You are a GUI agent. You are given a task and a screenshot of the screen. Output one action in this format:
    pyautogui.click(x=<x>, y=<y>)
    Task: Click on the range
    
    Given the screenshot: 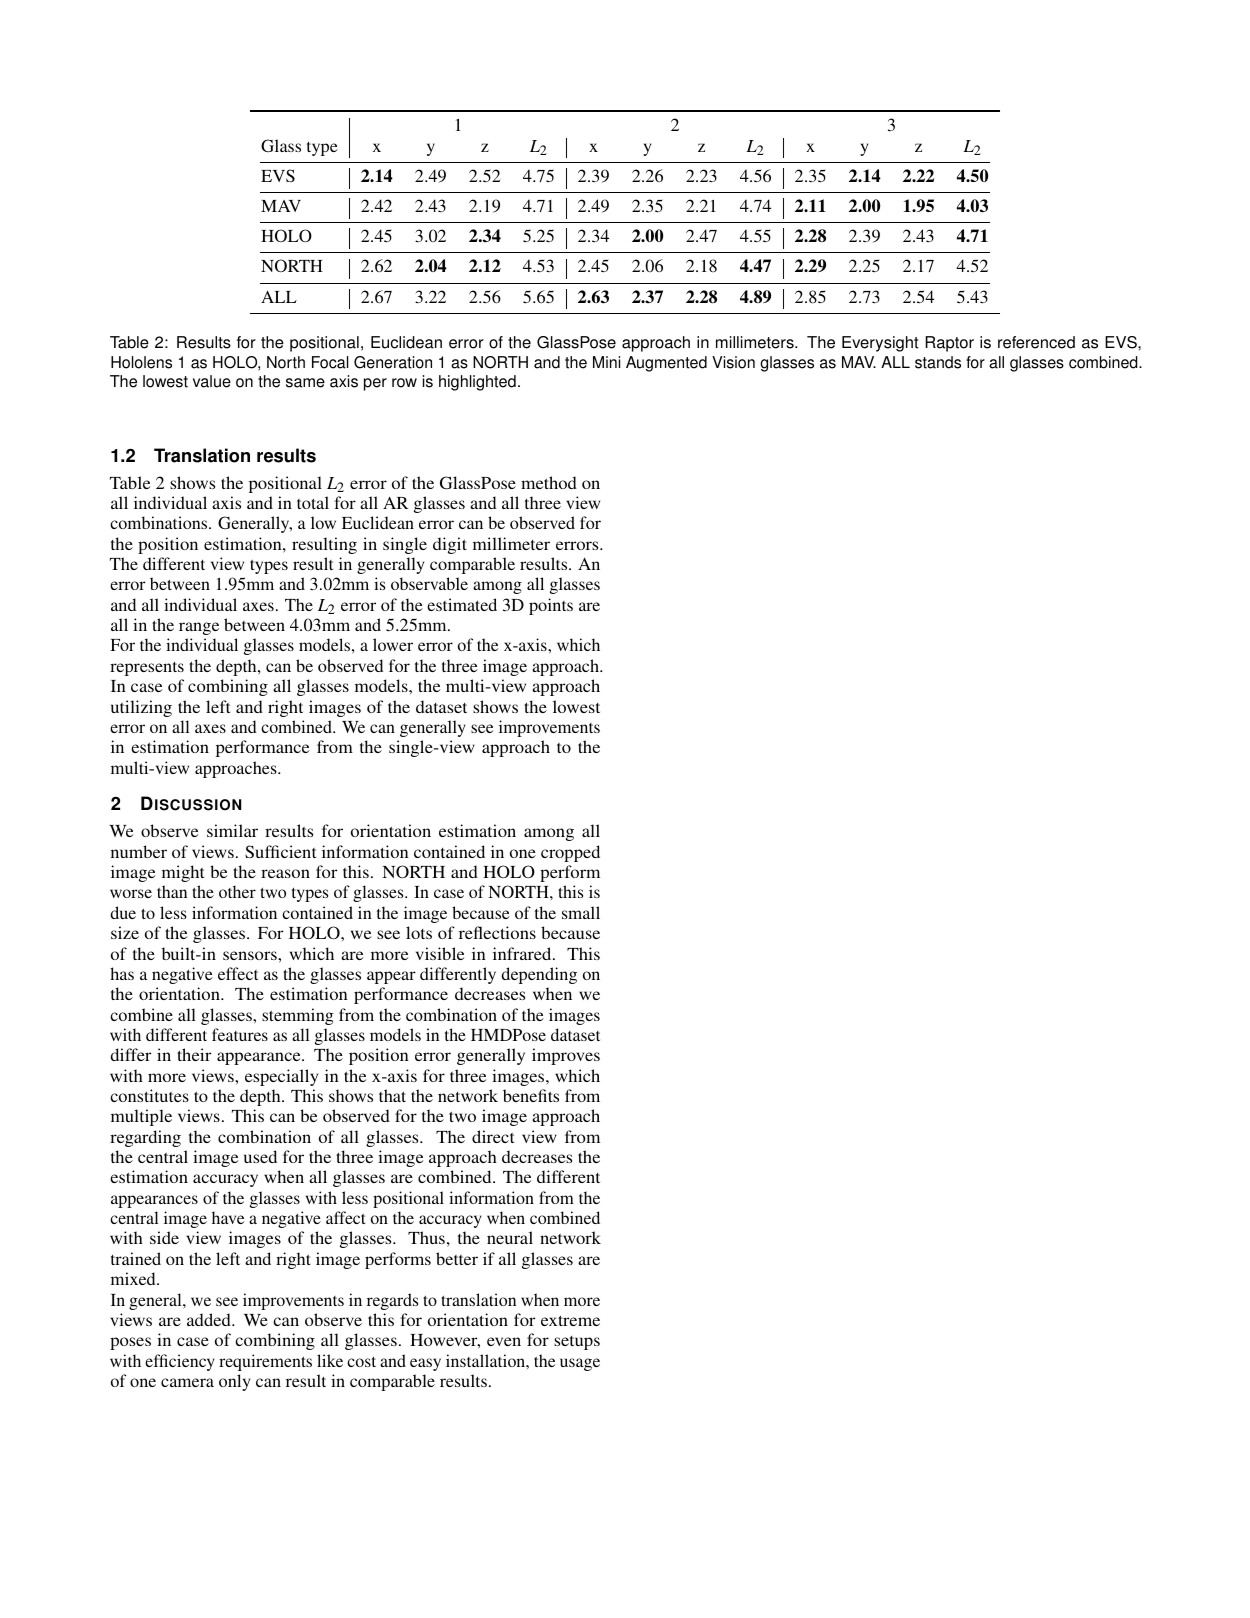 What is the action you would take?
    pyautogui.click(x=199, y=628)
